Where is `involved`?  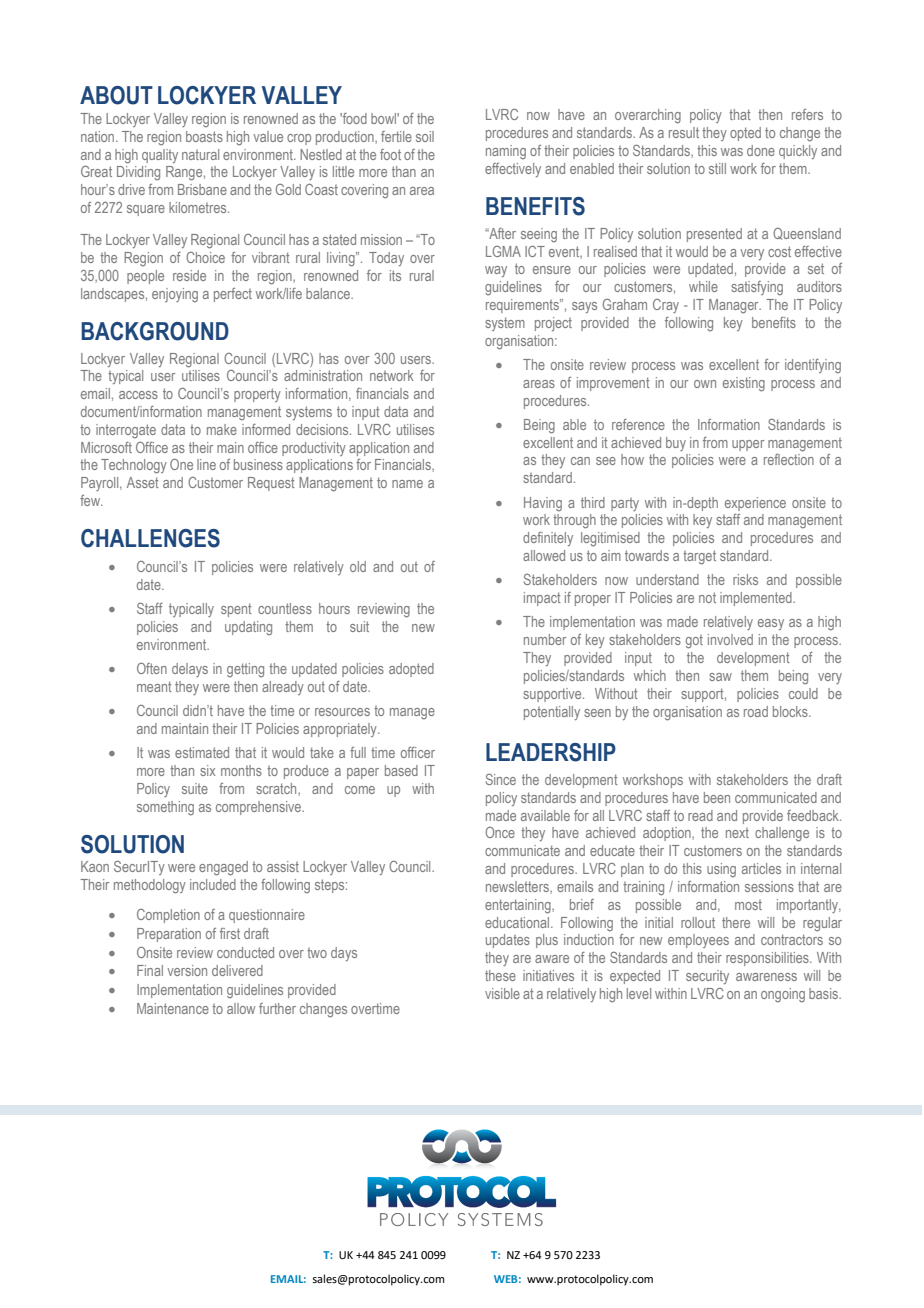
involved is located at coordinates (730, 639).
